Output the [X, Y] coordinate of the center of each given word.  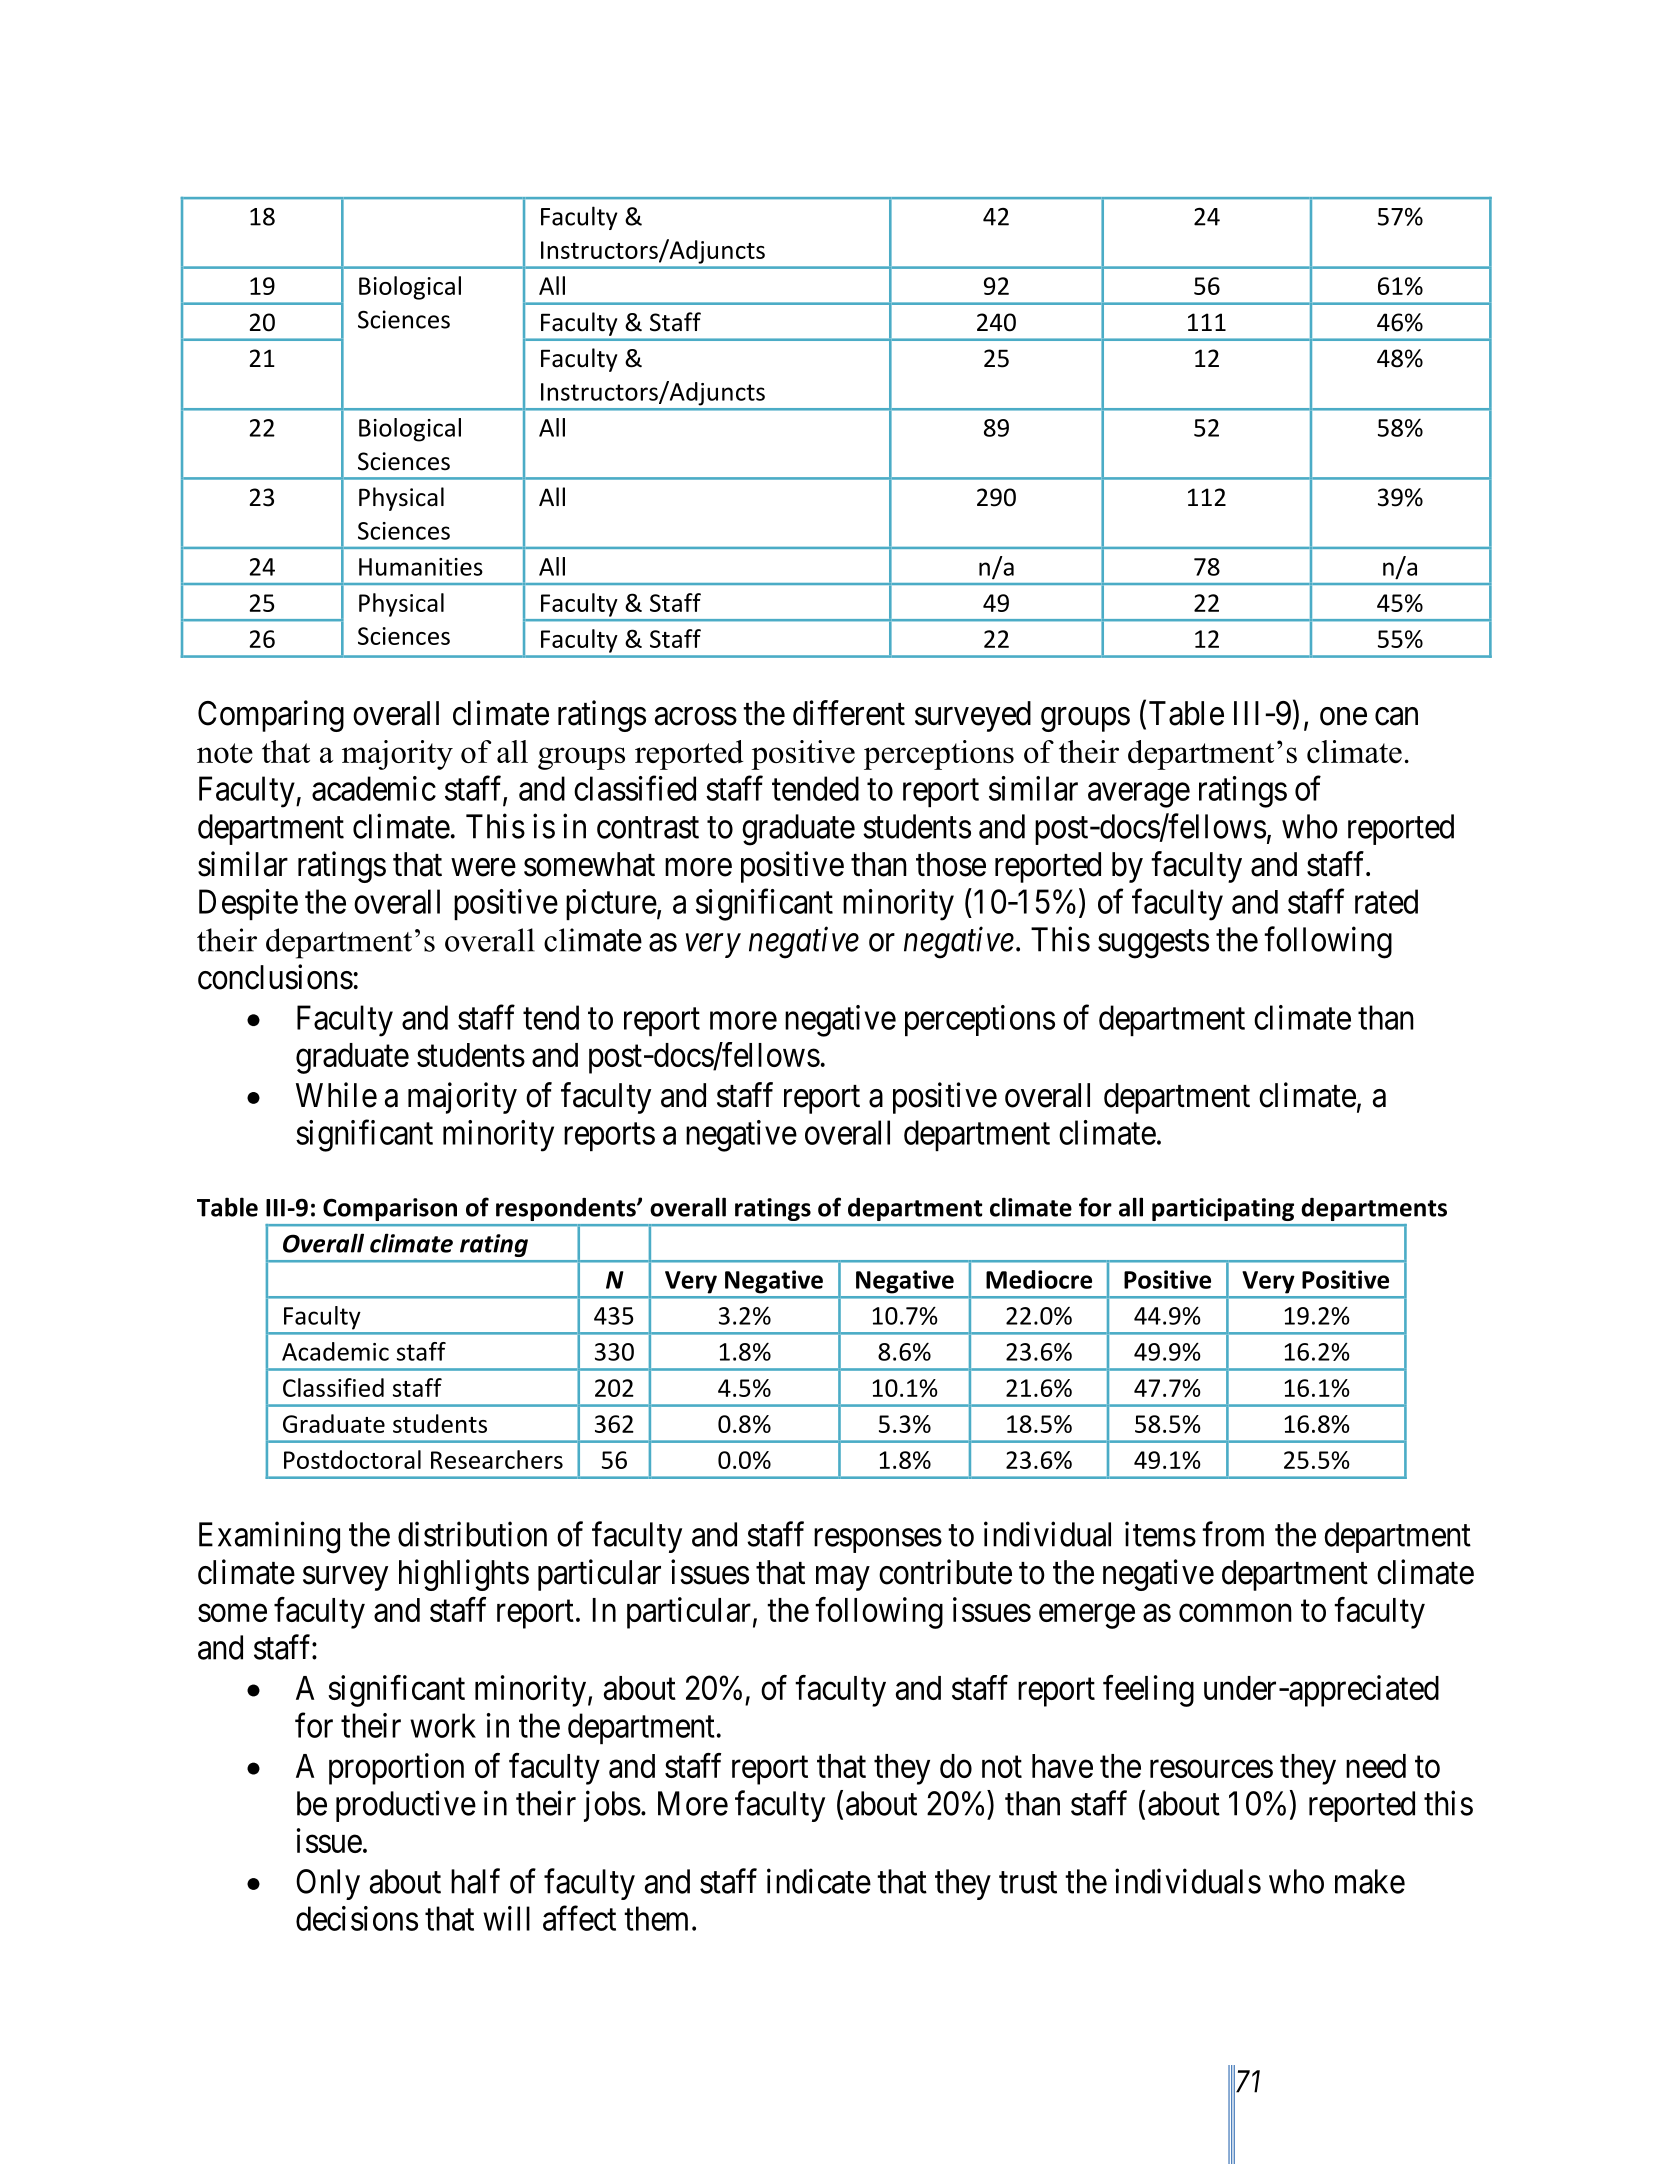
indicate [819, 1881]
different [849, 713]
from [1233, 1534]
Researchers [497, 1459]
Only [328, 1884]
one [1343, 717]
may [843, 1578]
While [336, 1095]
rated [1386, 901]
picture [611, 904]
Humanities [421, 567]
